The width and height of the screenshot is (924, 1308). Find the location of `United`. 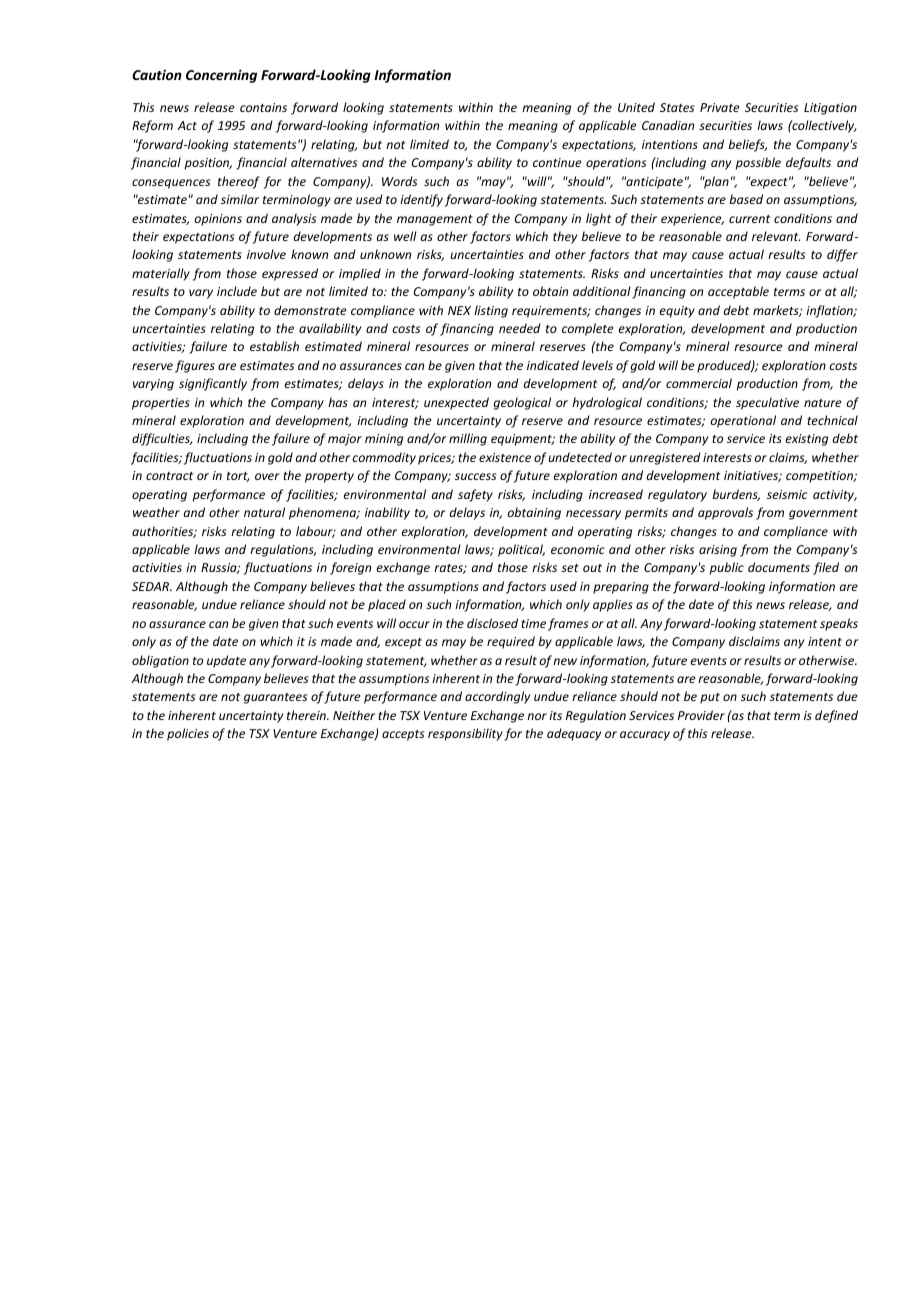

United is located at coordinates (636, 107).
